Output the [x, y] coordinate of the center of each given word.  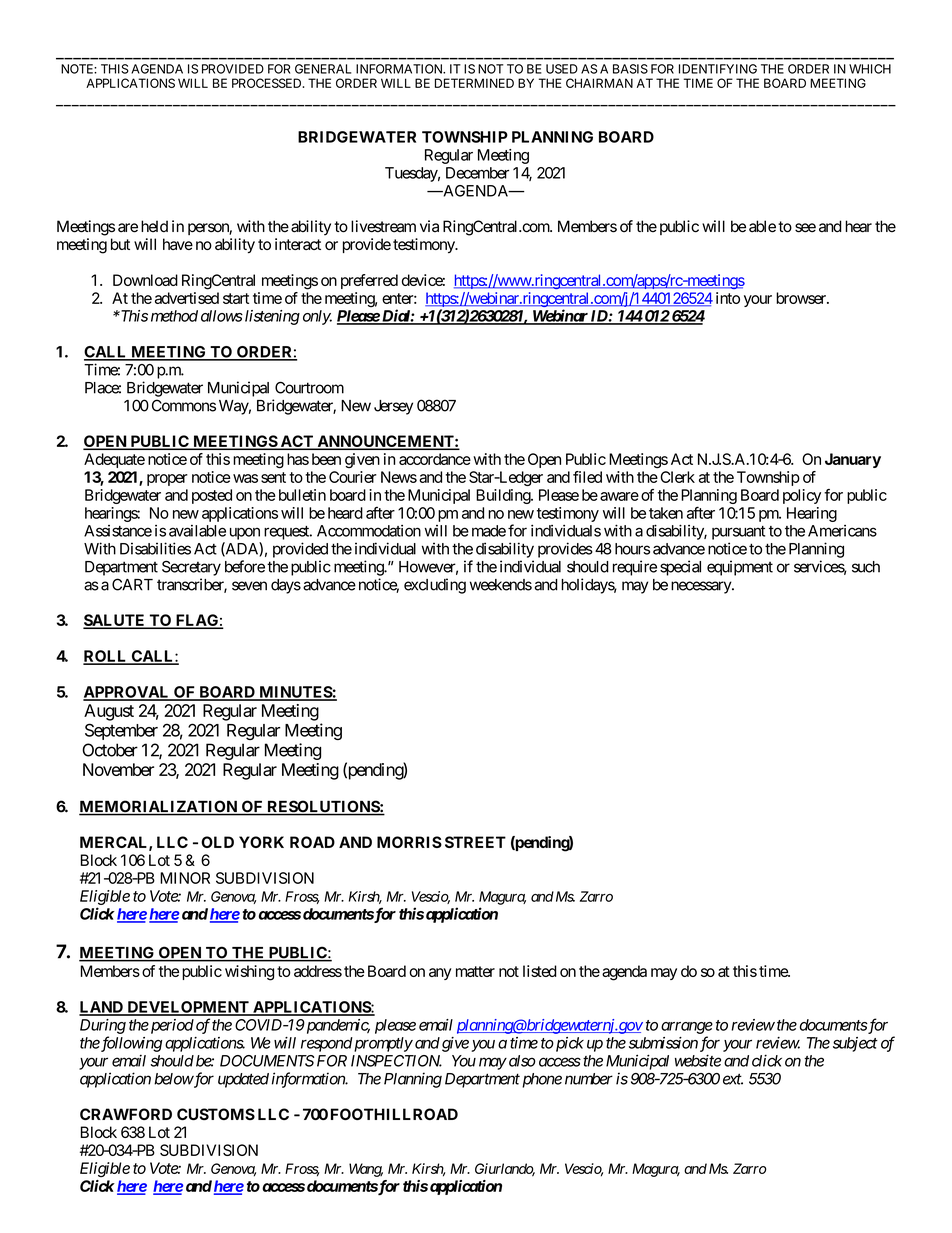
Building [504, 496]
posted [212, 496]
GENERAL [323, 69]
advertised [187, 298]
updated [243, 1080]
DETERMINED [474, 83]
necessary [702, 587]
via [429, 226]
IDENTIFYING [718, 69]
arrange [687, 1028]
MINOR [185, 878]
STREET [475, 842]
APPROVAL [127, 693]
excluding [435, 586]
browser [802, 298]
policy [802, 496]
